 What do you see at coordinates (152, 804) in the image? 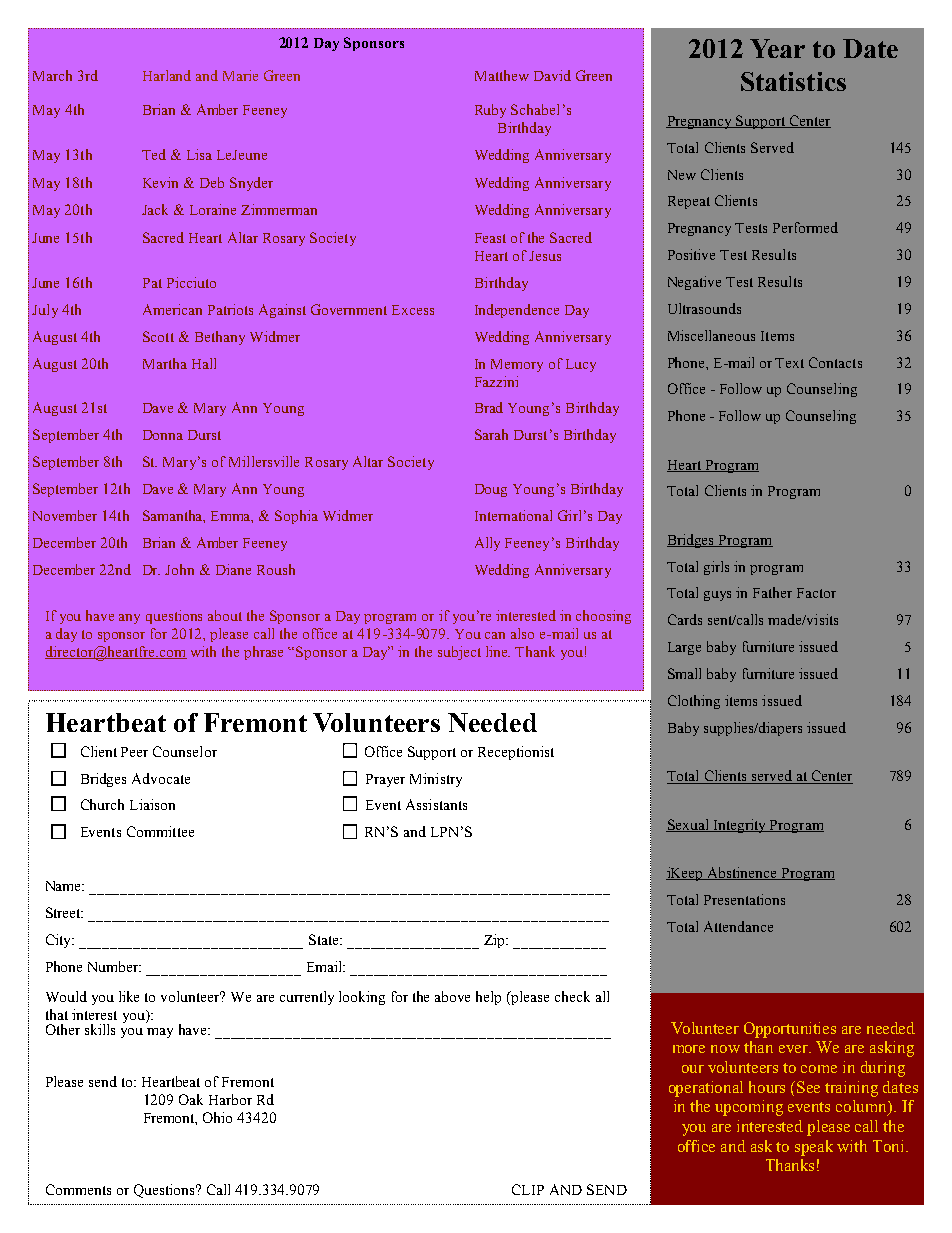
I see `Liaison` at bounding box center [152, 804].
